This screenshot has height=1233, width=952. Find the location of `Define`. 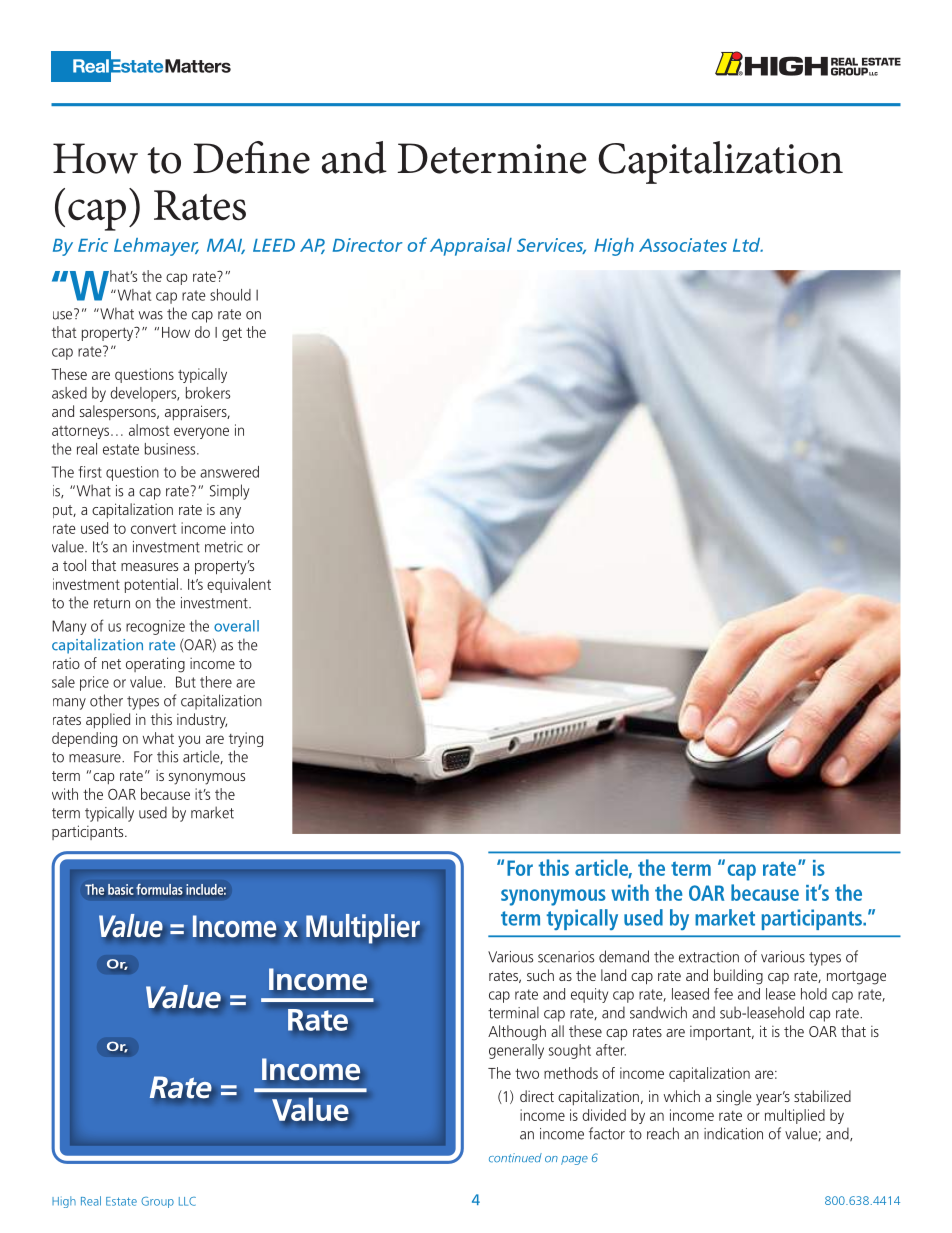

Define is located at coordinates (251, 157).
